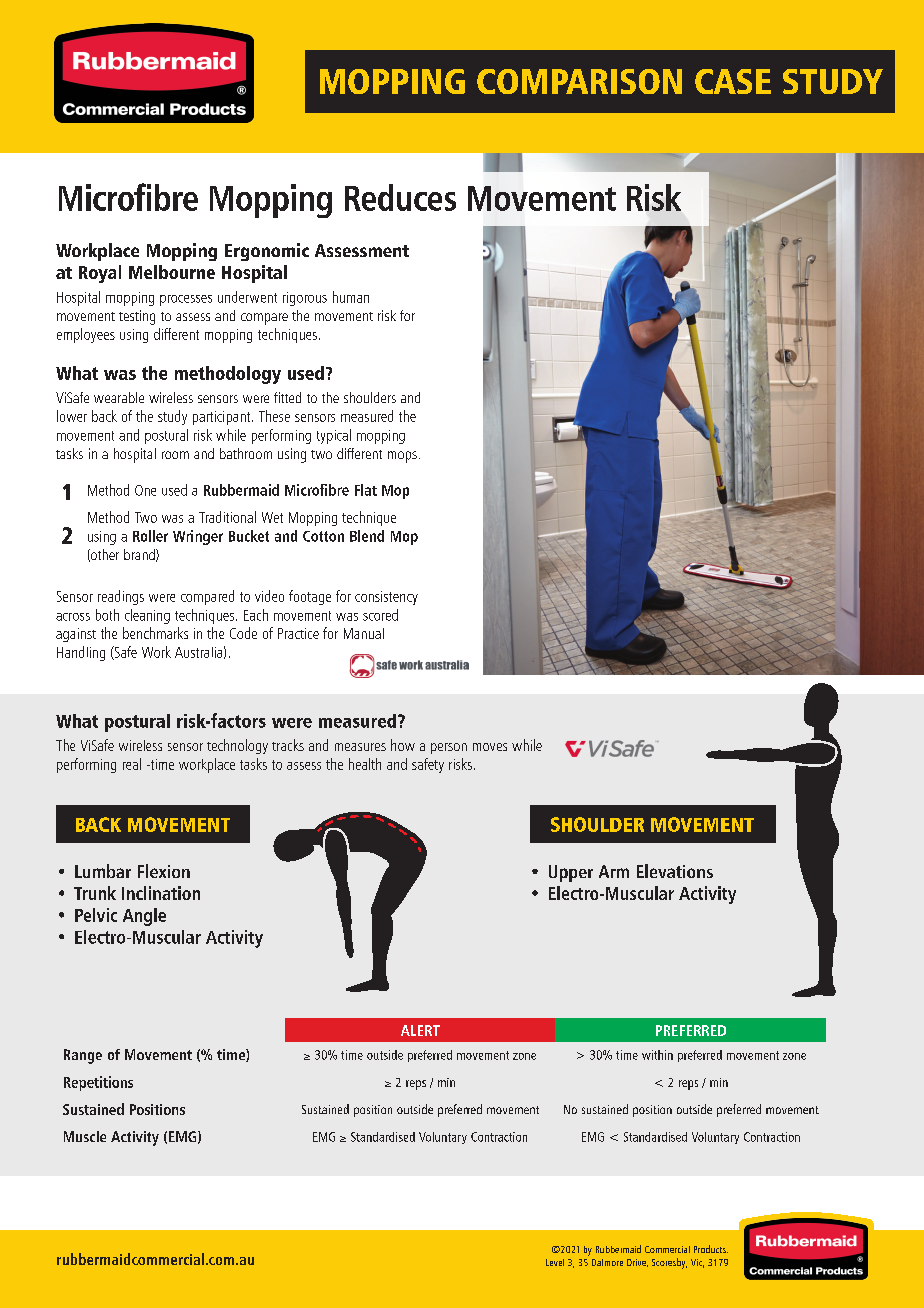 The height and width of the screenshot is (1308, 924). I want to click on Level, so click(555, 1262).
